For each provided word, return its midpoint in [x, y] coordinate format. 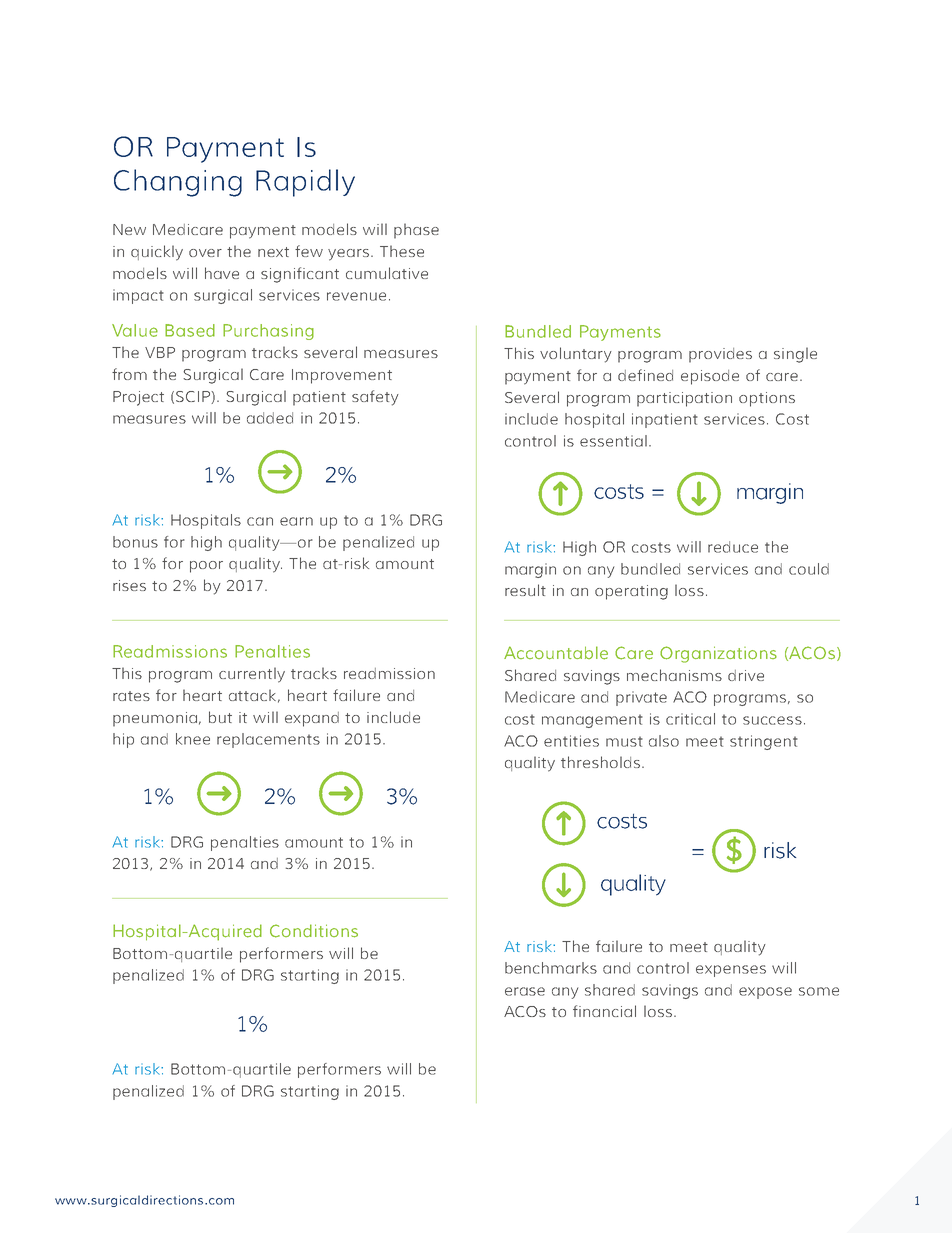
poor [206, 567]
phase [416, 231]
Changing [178, 183]
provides [720, 355]
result [525, 590]
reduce [733, 547]
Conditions [314, 931]
